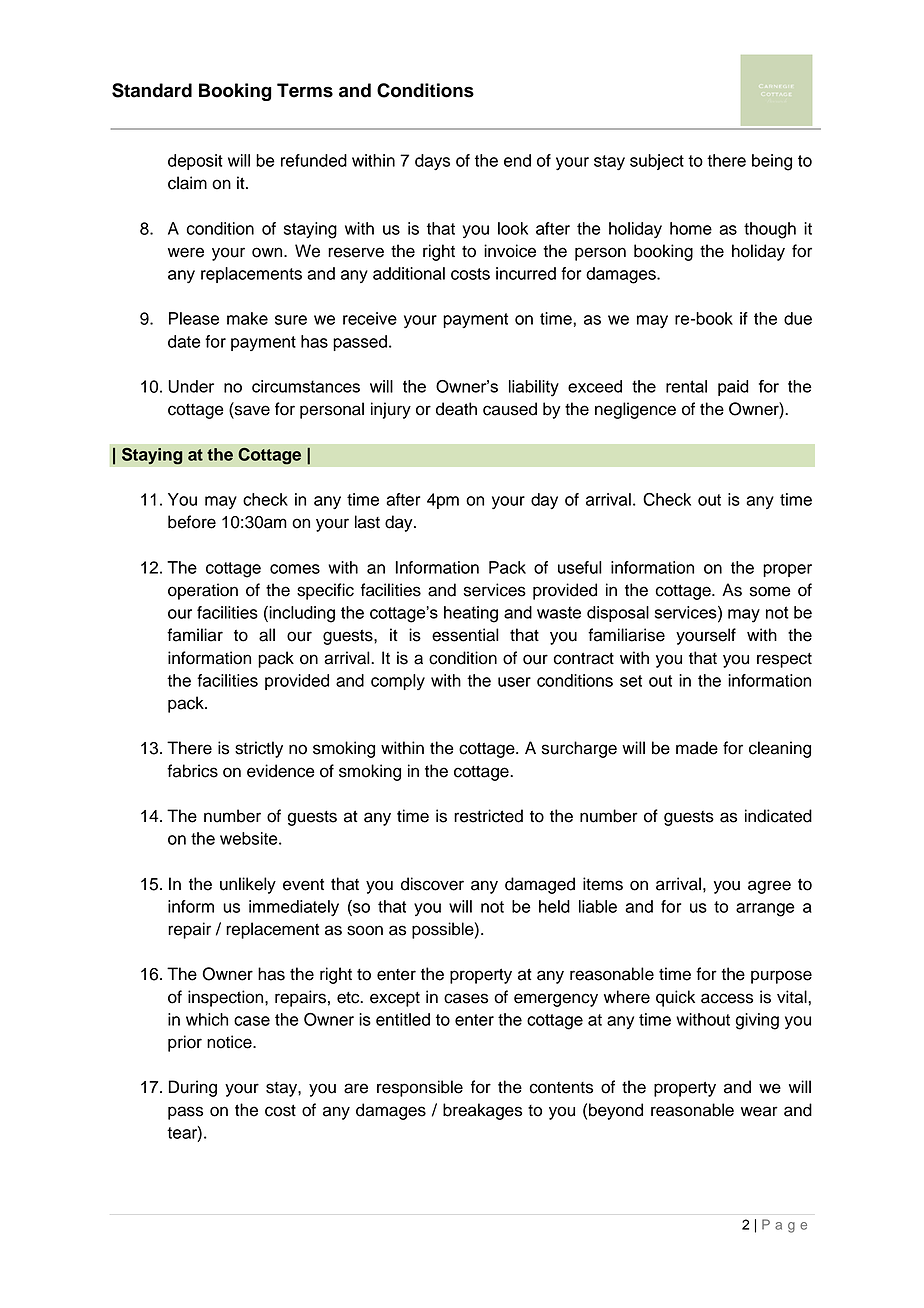 This image has width=924, height=1308. I want to click on agree, so click(769, 887).
